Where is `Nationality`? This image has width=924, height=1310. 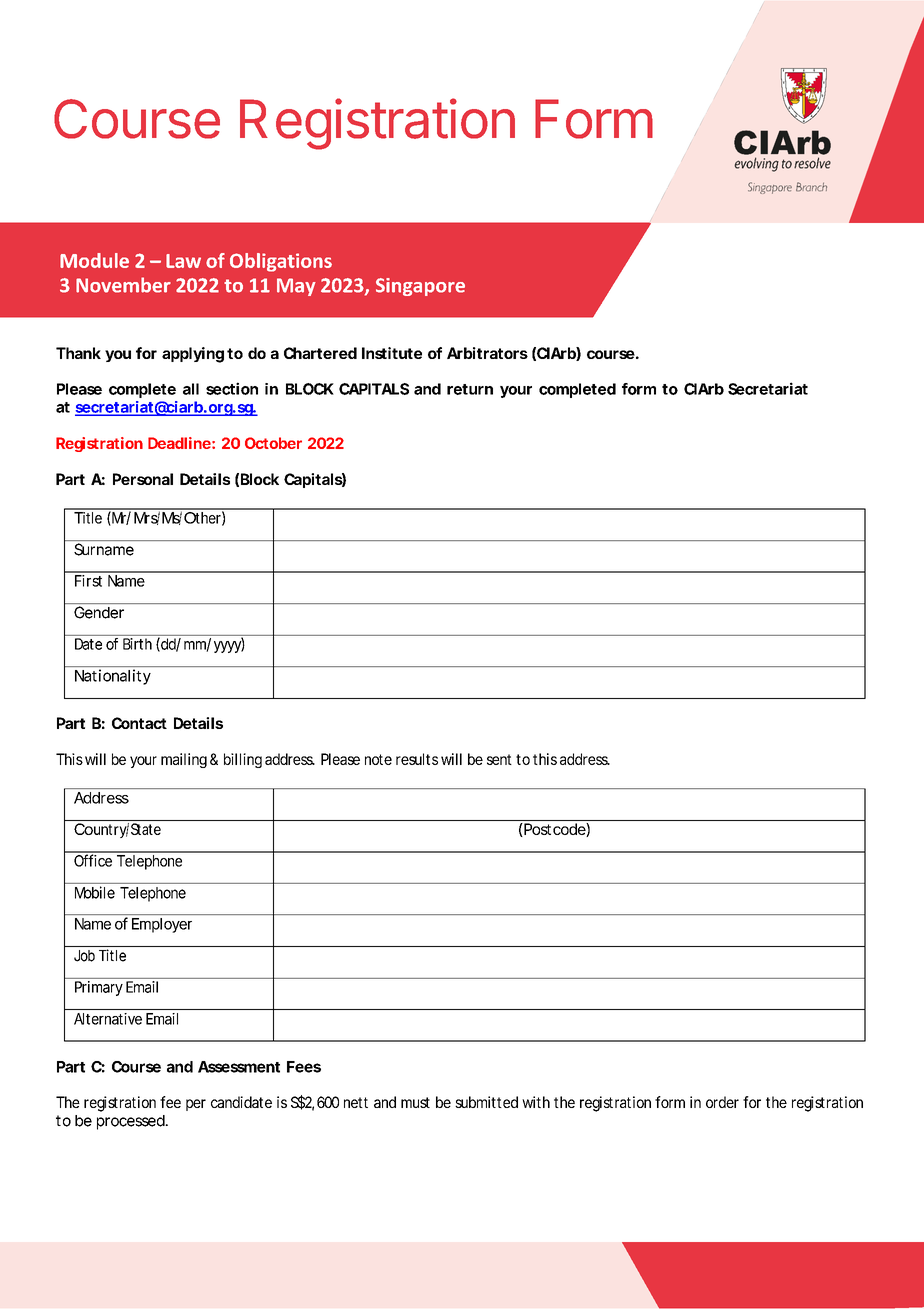 Nationality is located at coordinates (113, 677).
